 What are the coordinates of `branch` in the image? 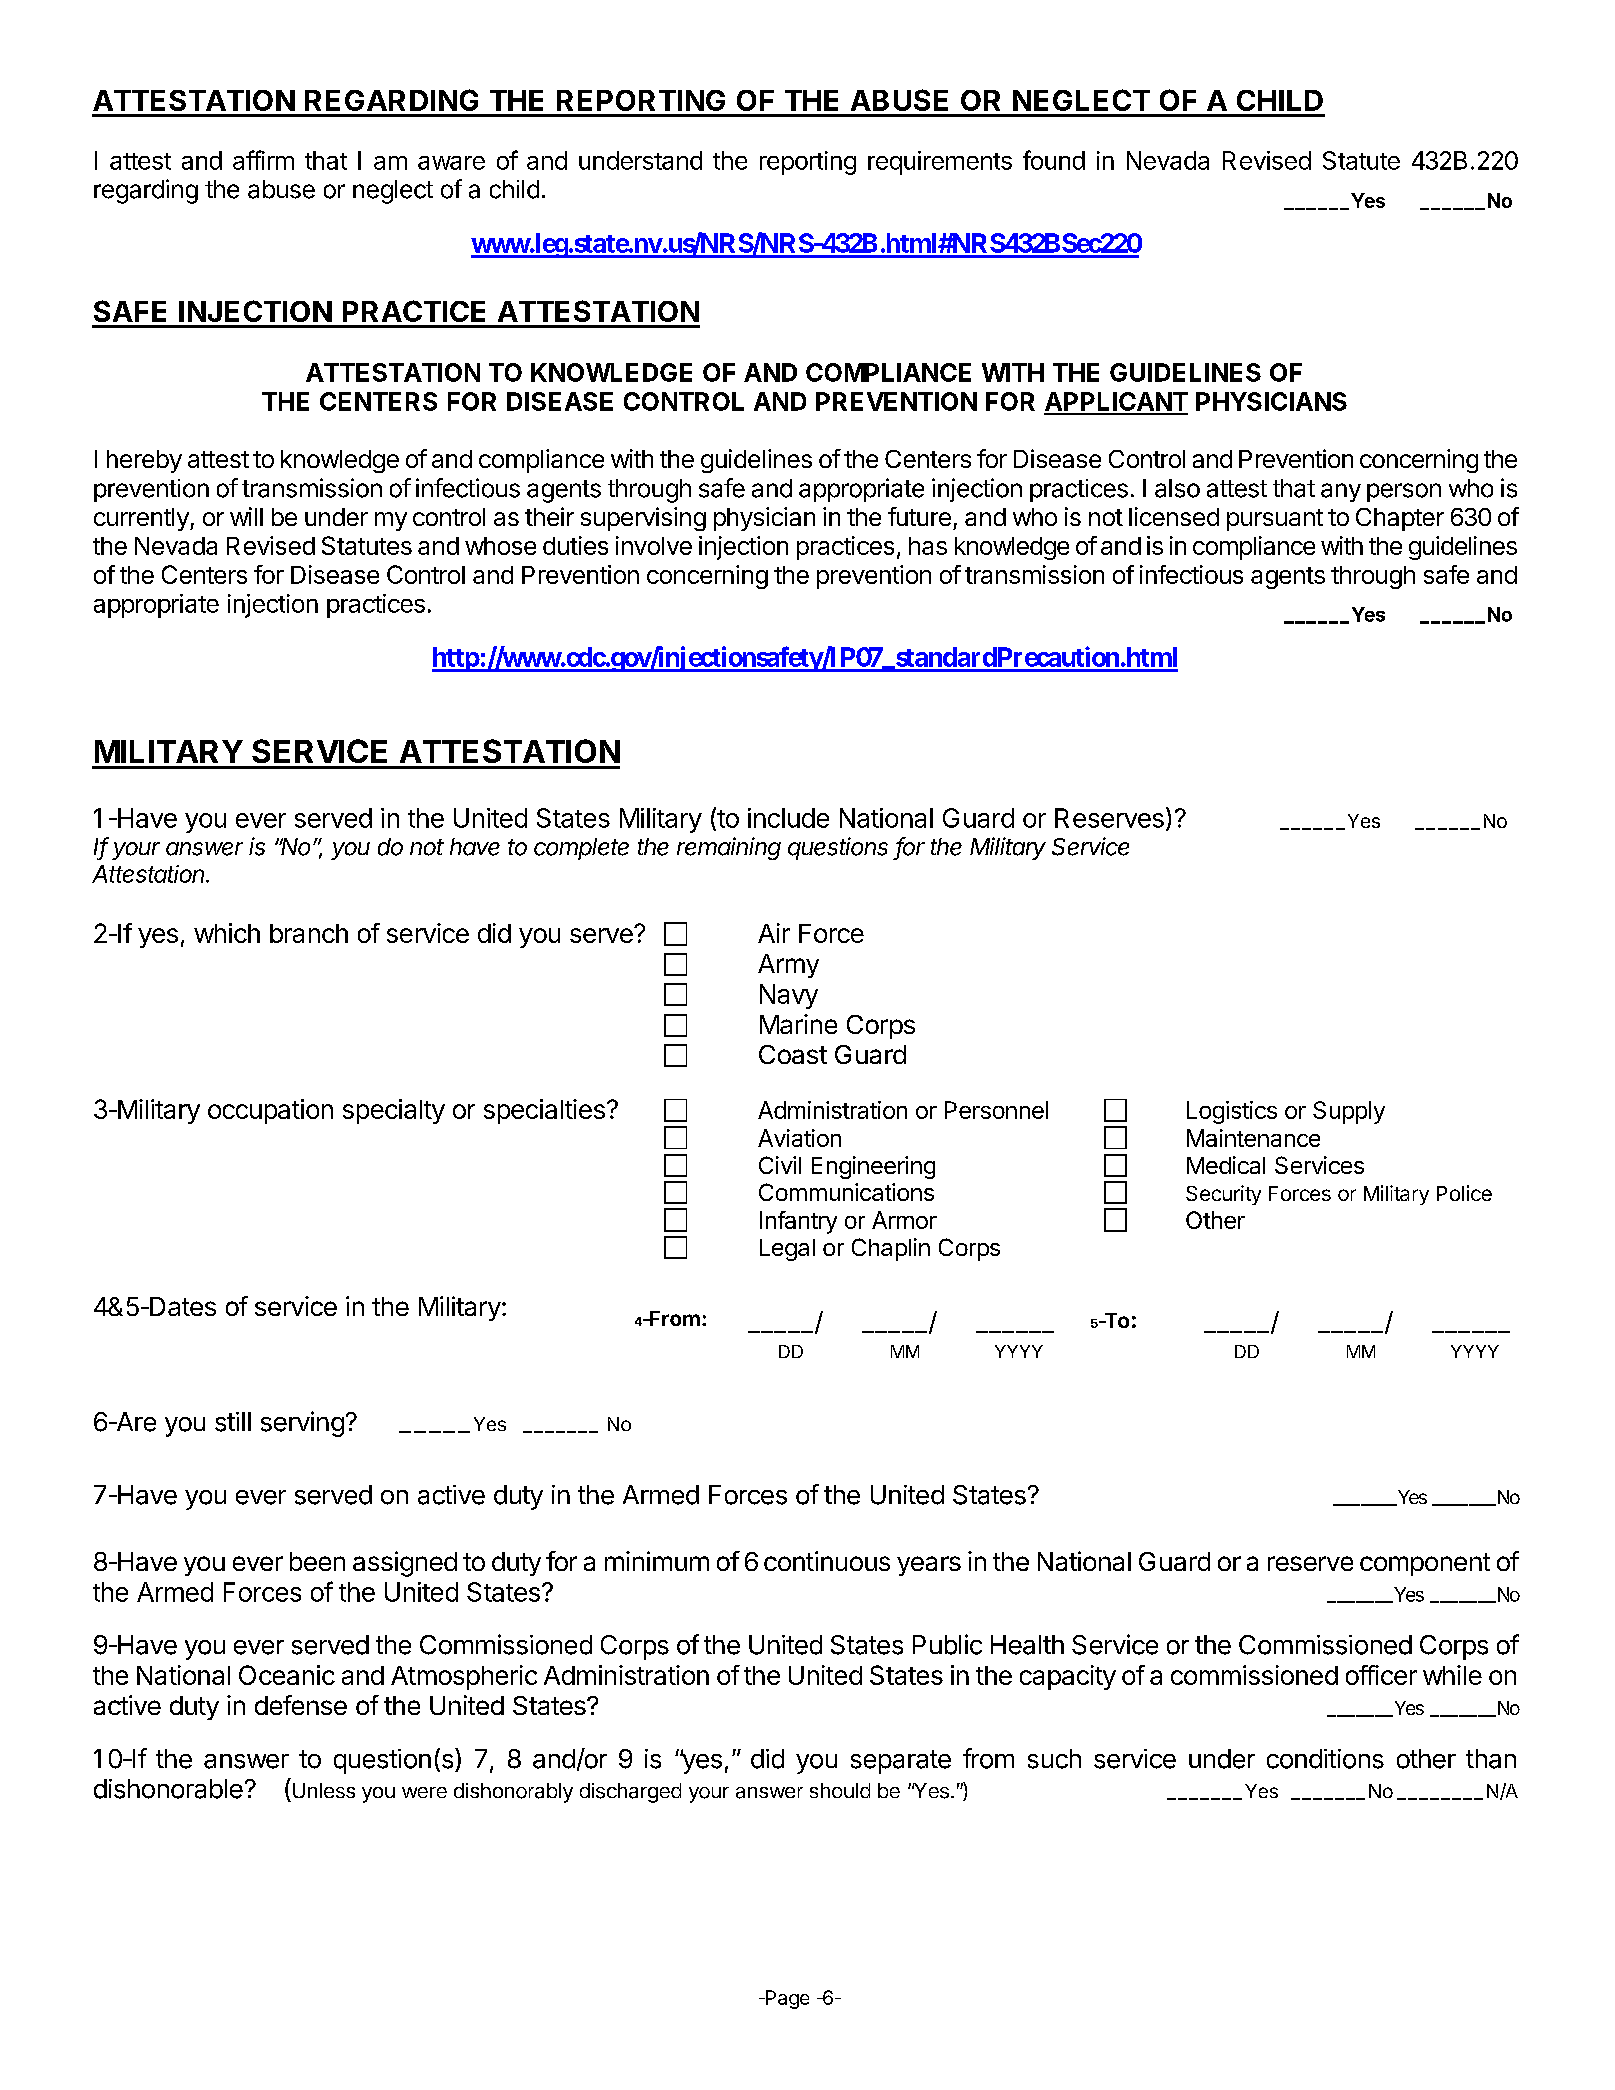 It's located at (309, 933).
